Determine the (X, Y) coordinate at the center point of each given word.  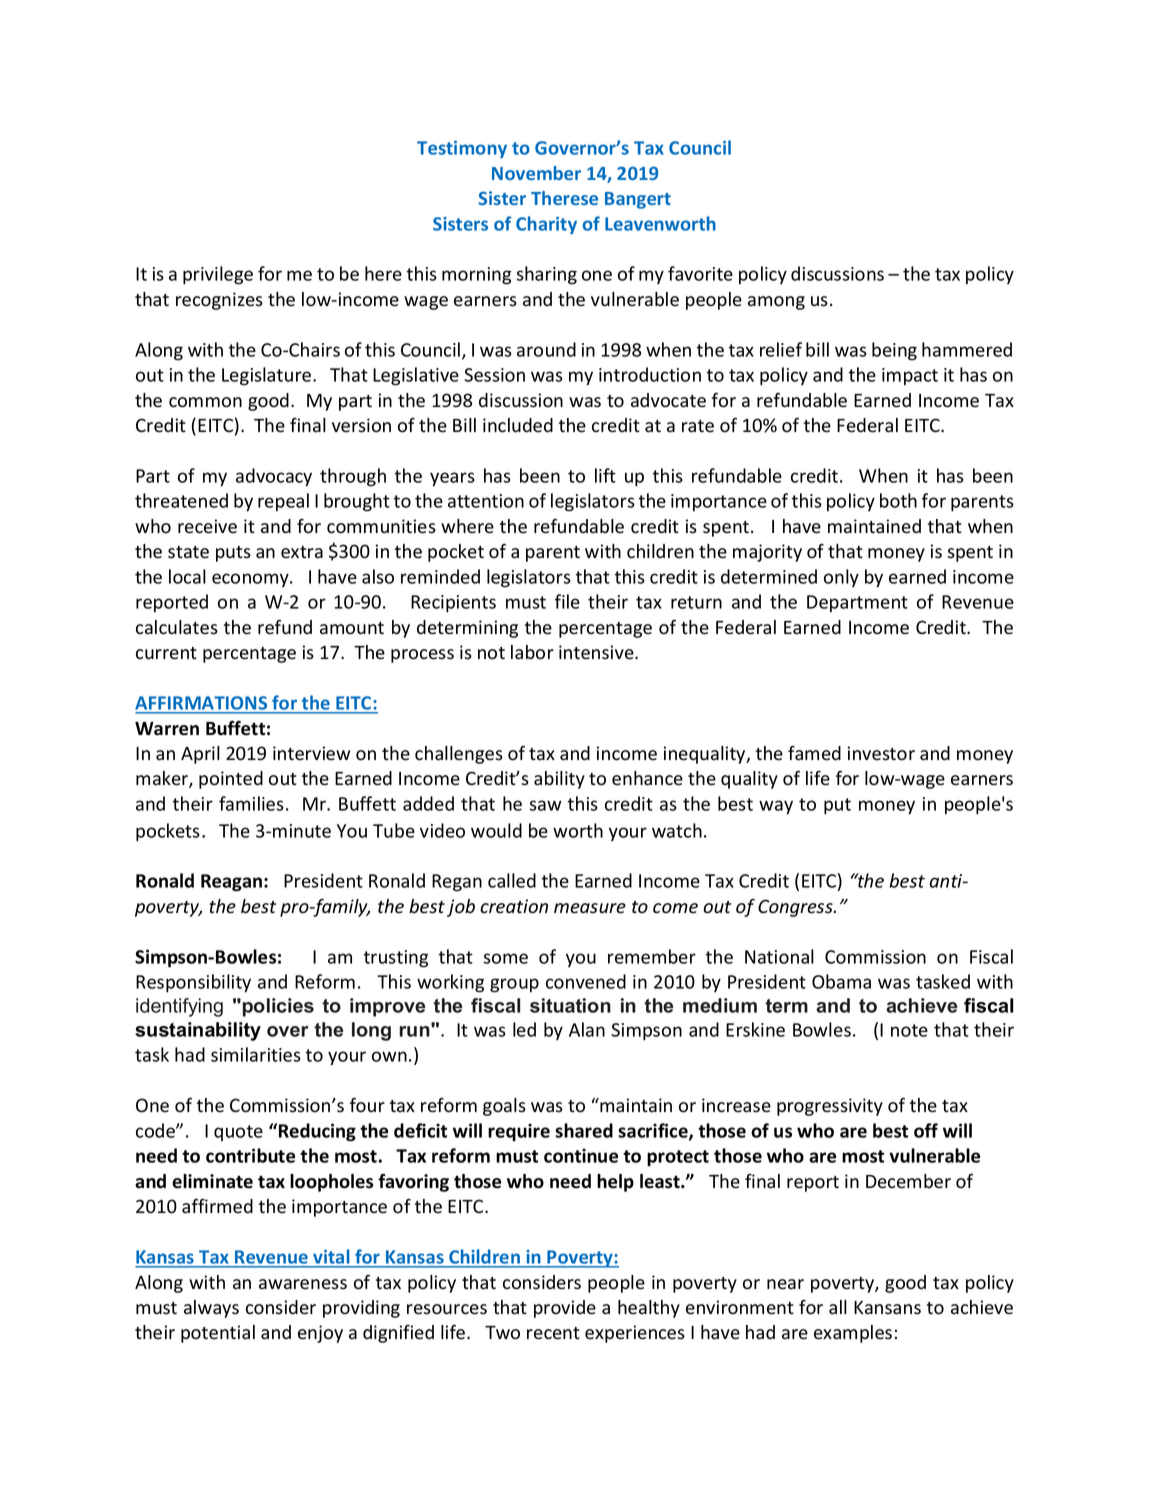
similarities (256, 1054)
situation (570, 1005)
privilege (218, 275)
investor (881, 753)
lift (605, 475)
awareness (303, 1284)
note (909, 1030)
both (898, 500)
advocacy (274, 477)
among (776, 303)
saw (546, 805)
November (536, 173)
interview (311, 753)
